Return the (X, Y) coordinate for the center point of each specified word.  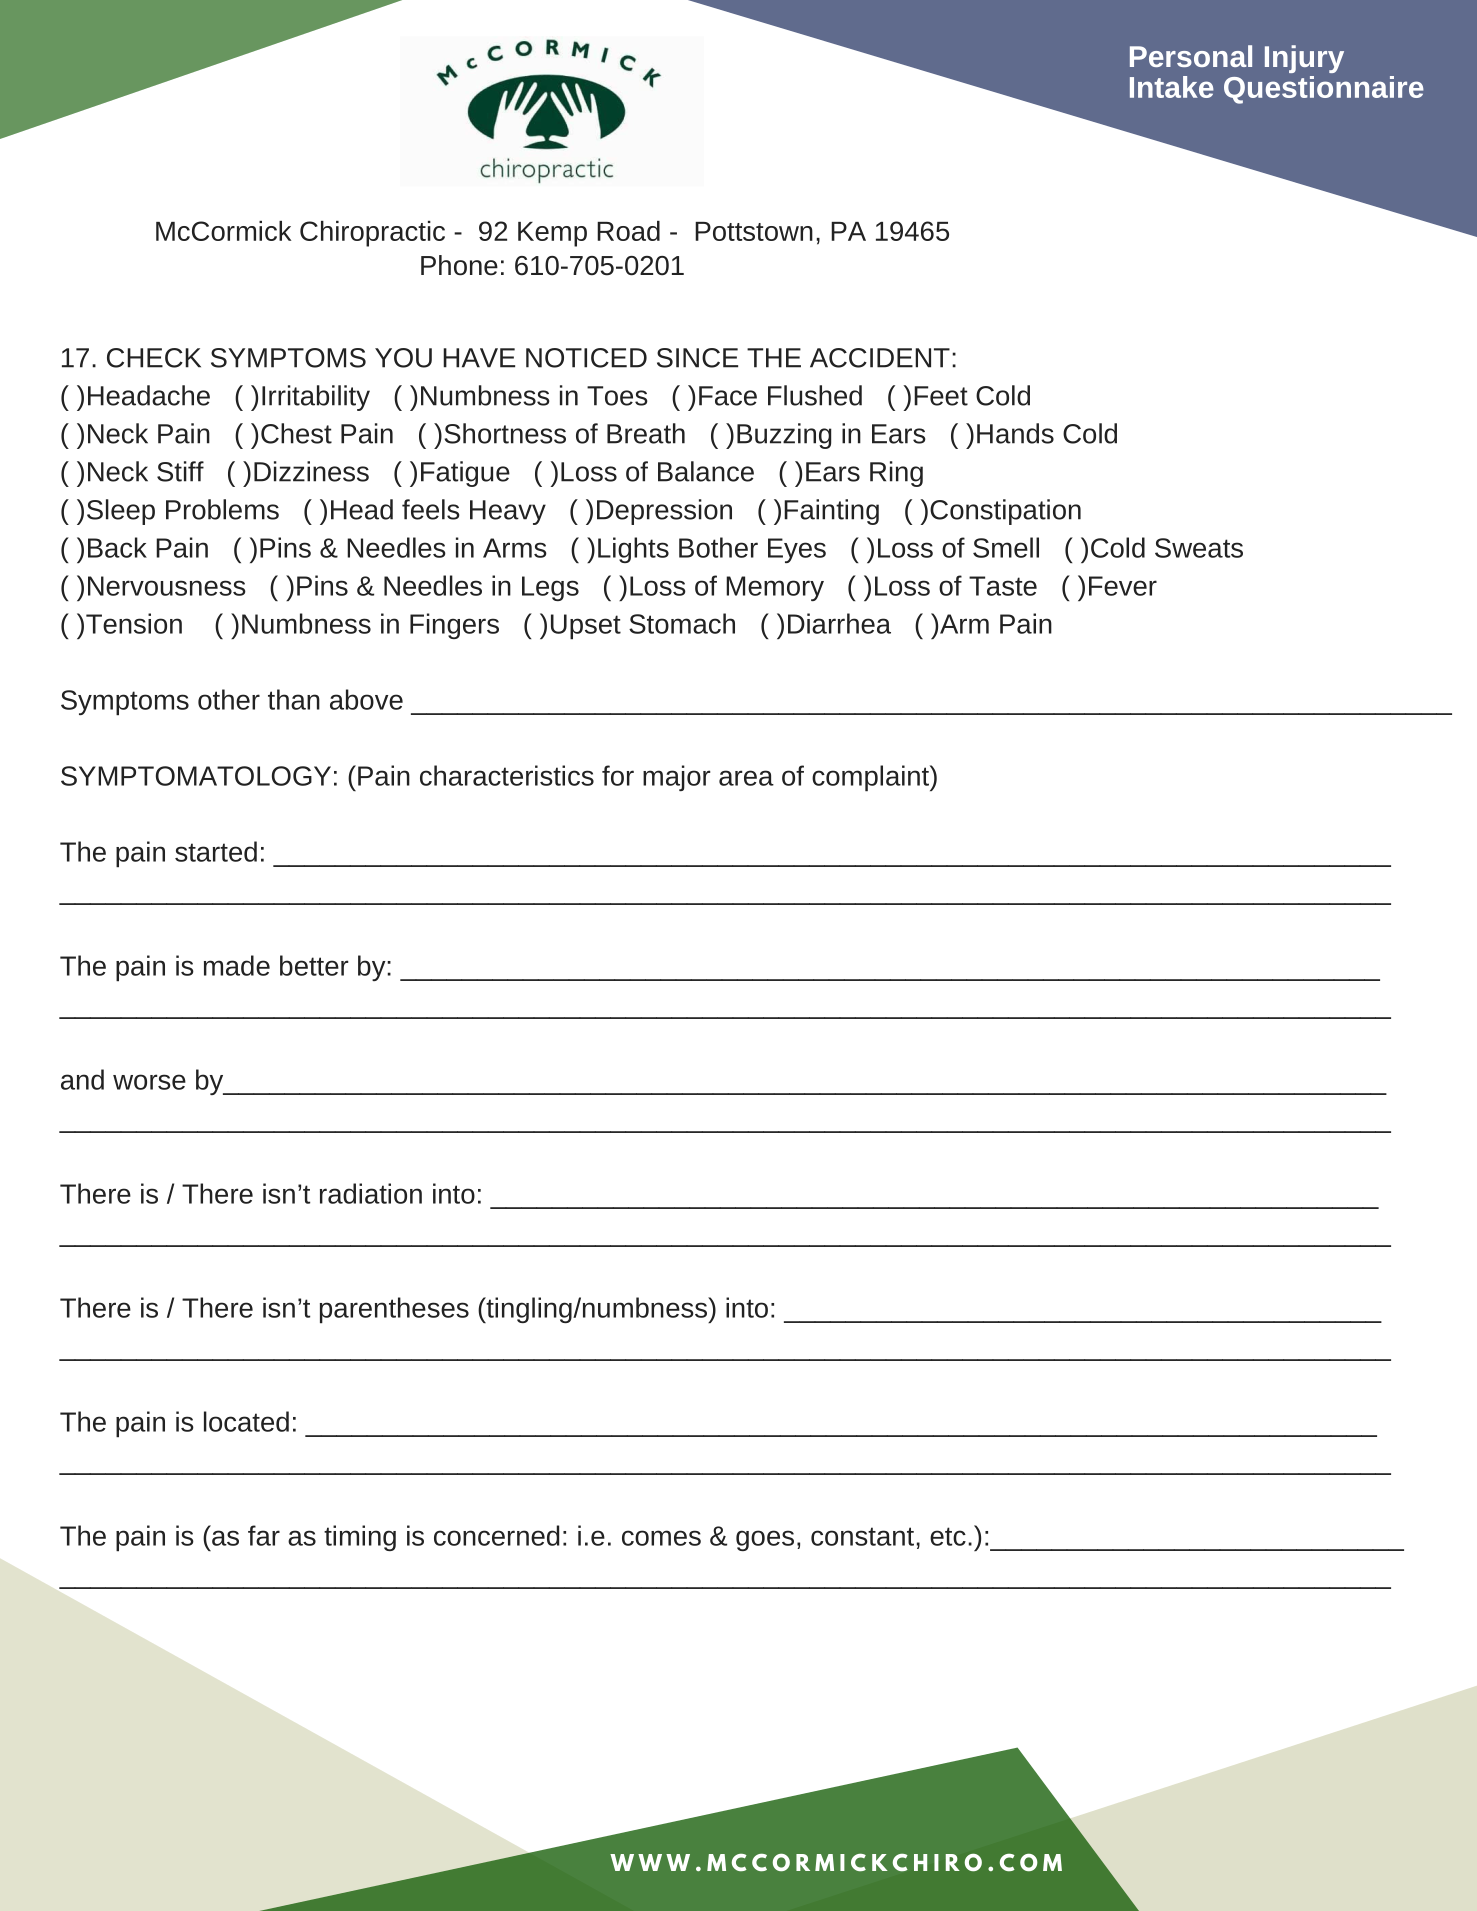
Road (628, 231)
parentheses (394, 1310)
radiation (371, 1193)
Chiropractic (372, 234)
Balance (706, 471)
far (264, 1535)
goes (765, 1540)
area (746, 778)
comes (661, 1538)
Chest (296, 433)
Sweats (1199, 548)
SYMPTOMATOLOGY (196, 776)
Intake (1172, 87)
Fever (1123, 586)
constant (862, 1536)
